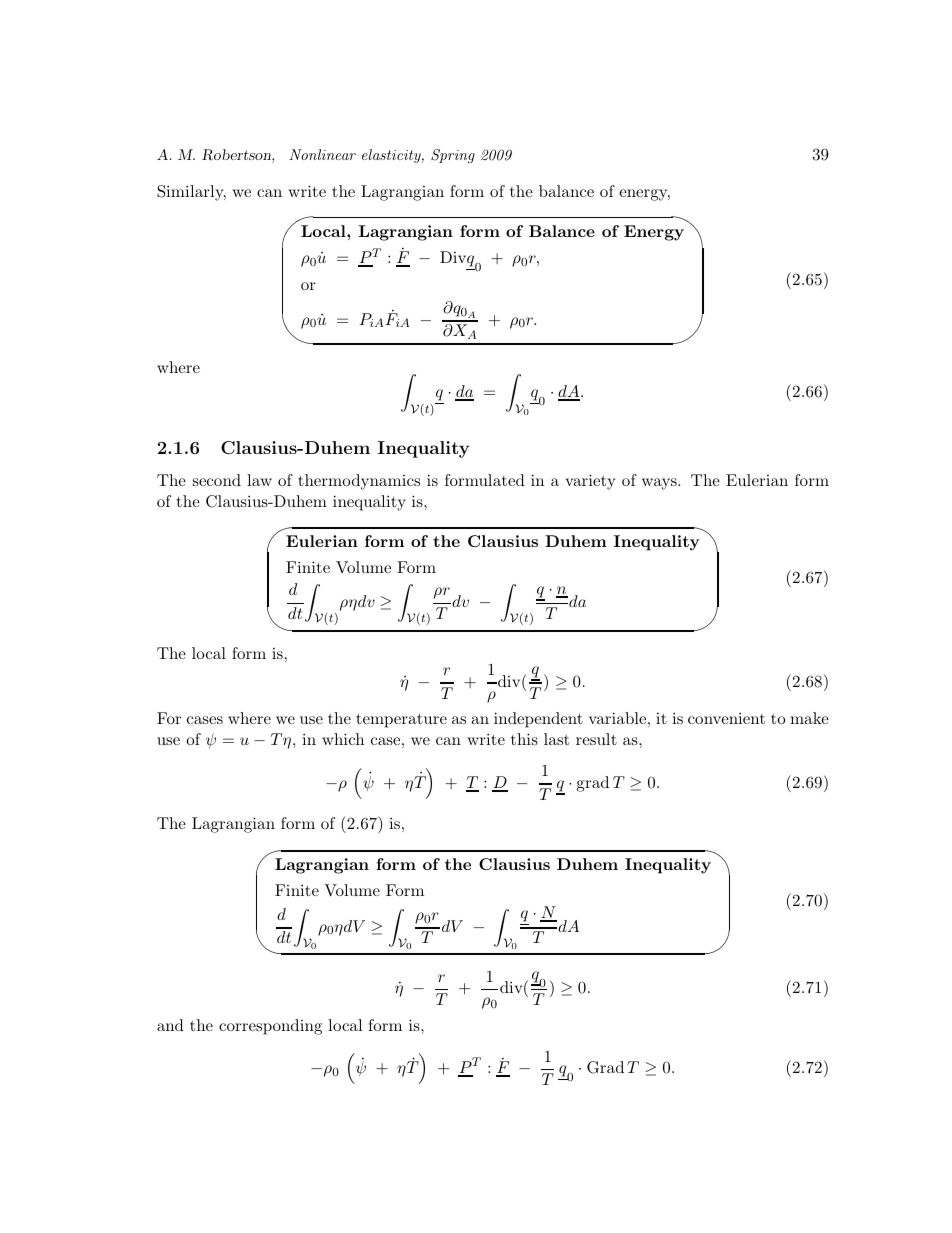 Image resolution: width=952 pixels, height=1233 pixels. What do you see at coordinates (170, 1025) in the page?
I see `and` at bounding box center [170, 1025].
